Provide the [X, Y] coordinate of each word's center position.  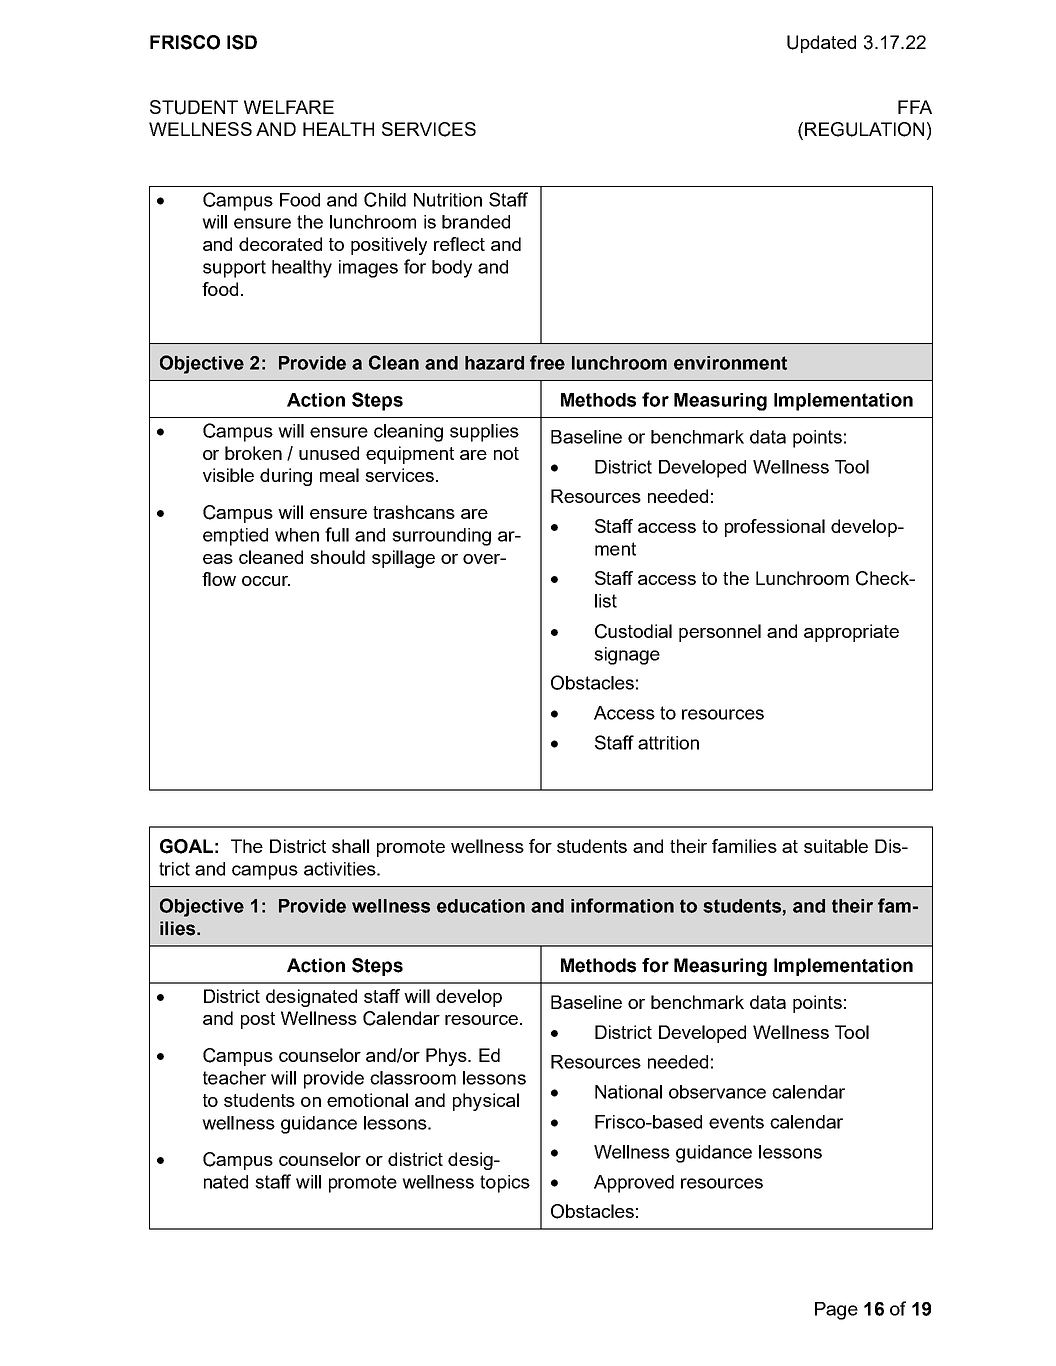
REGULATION [864, 129]
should [337, 557]
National [628, 1092]
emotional [367, 1100]
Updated [821, 44]
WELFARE [289, 107]
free [547, 362]
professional [775, 528]
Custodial [633, 631]
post [258, 1020]
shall [350, 846]
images [368, 269]
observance [717, 1092]
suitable [836, 846]
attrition [668, 743]
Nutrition [448, 200]
